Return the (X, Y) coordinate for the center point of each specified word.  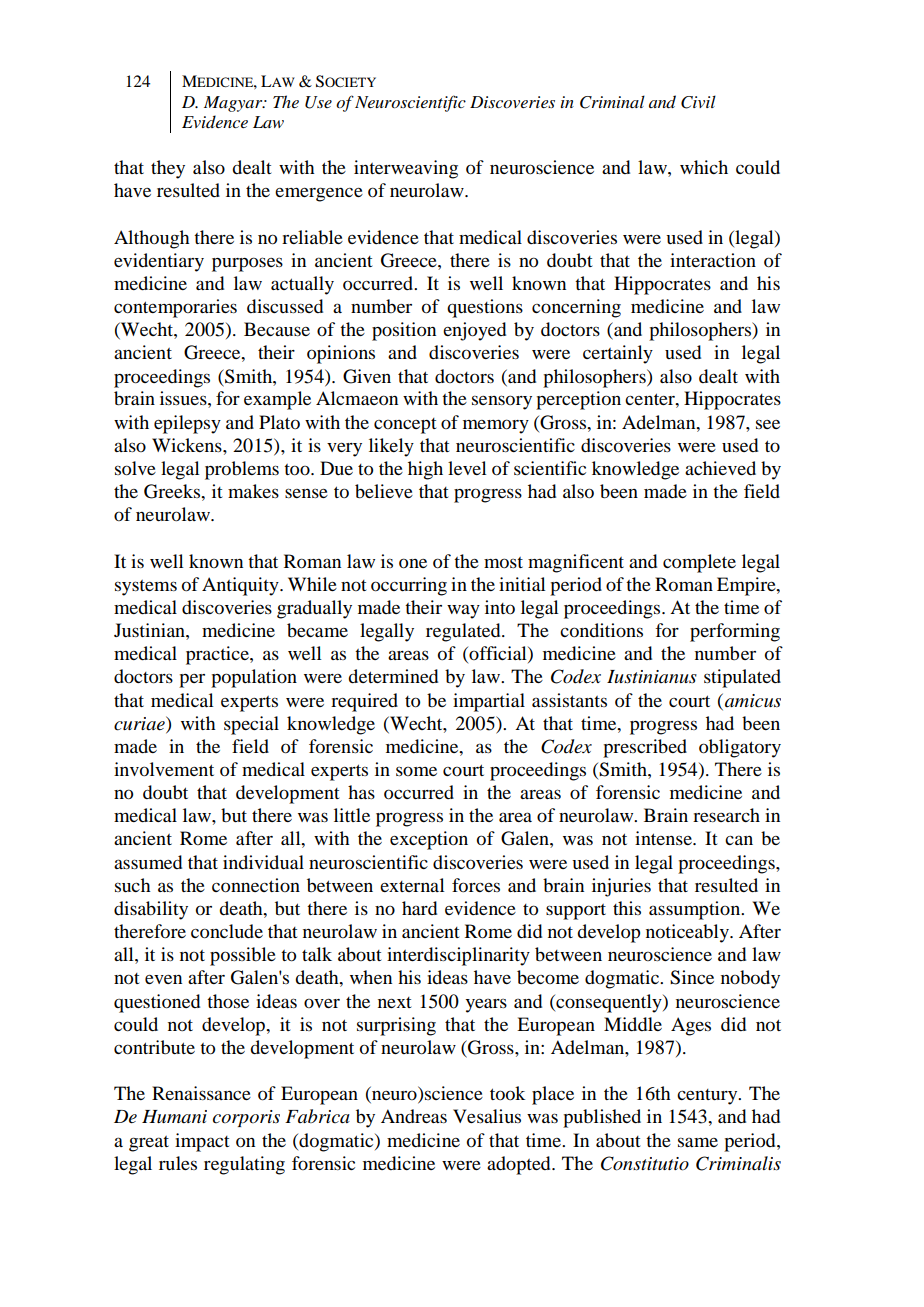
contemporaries (175, 308)
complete (699, 563)
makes (253, 491)
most (503, 562)
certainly (618, 354)
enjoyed (474, 331)
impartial (489, 702)
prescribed (645, 748)
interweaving (406, 169)
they (168, 169)
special (251, 725)
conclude (227, 931)
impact (202, 1142)
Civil (698, 102)
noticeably (688, 933)
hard (419, 908)
